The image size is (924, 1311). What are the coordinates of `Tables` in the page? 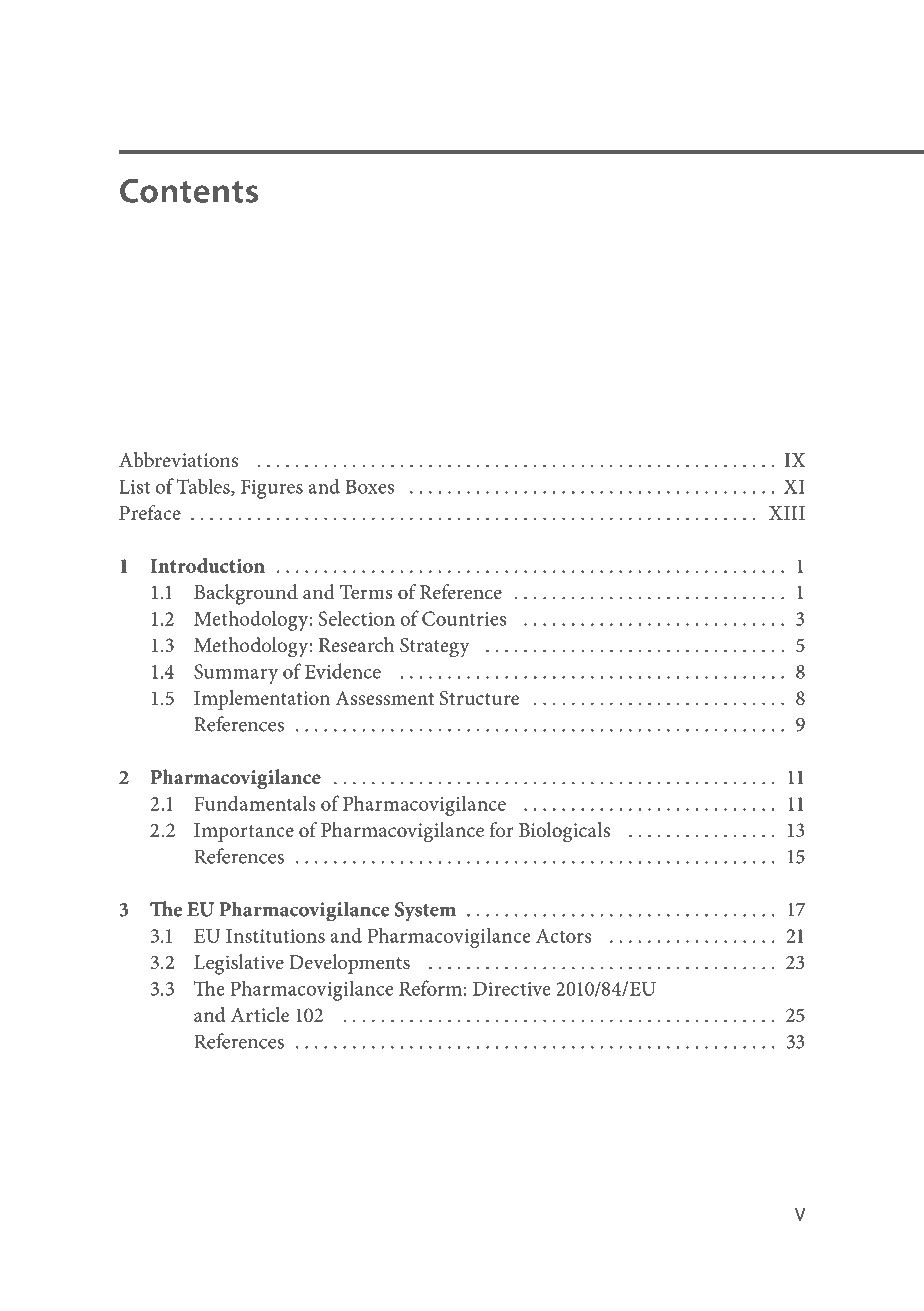 It's located at (204, 487).
